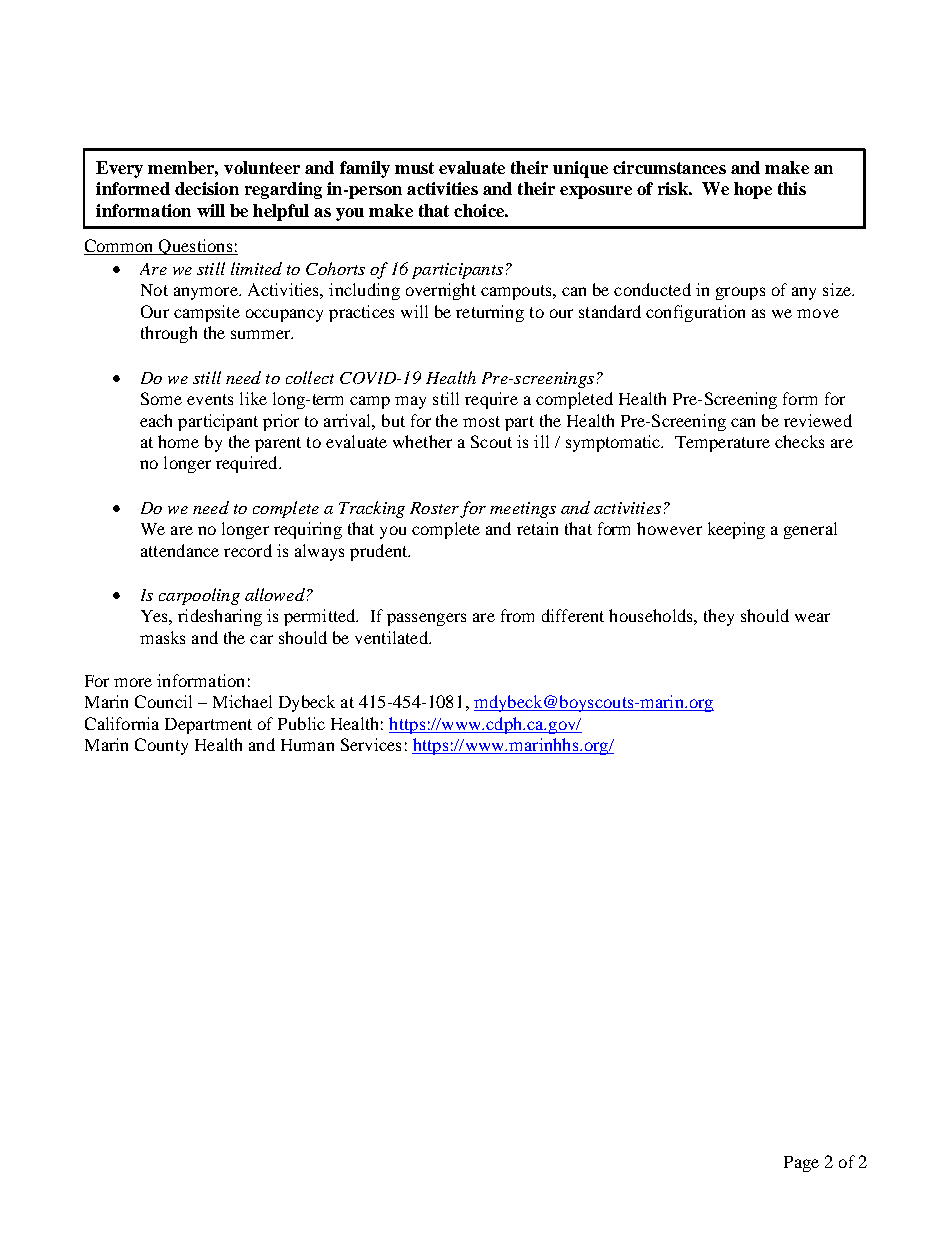 This page has width=952, height=1233. Describe the element at coordinates (207, 188) in the page. I see `decision` at that location.
